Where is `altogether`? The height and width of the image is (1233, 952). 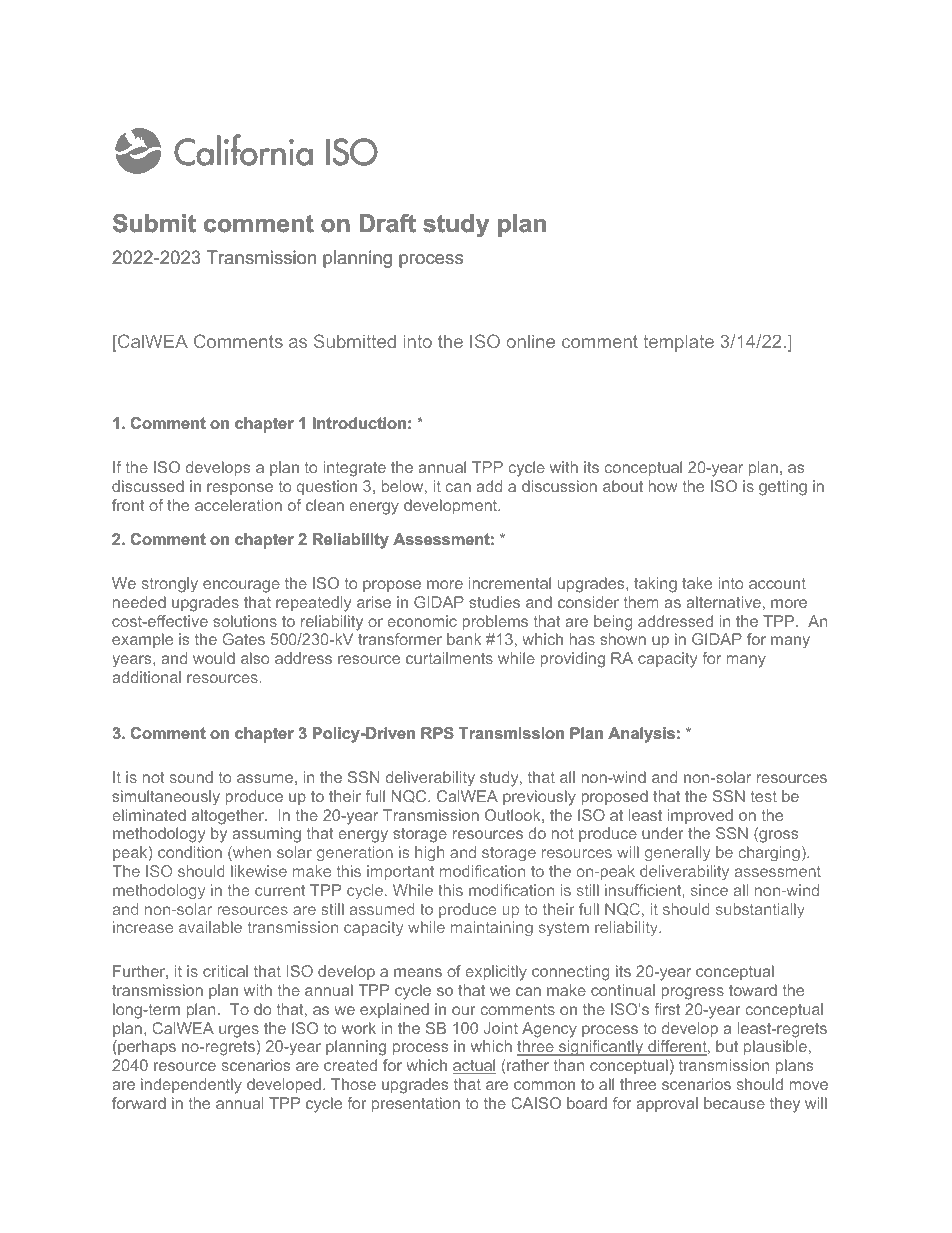 altogether is located at coordinates (229, 817).
